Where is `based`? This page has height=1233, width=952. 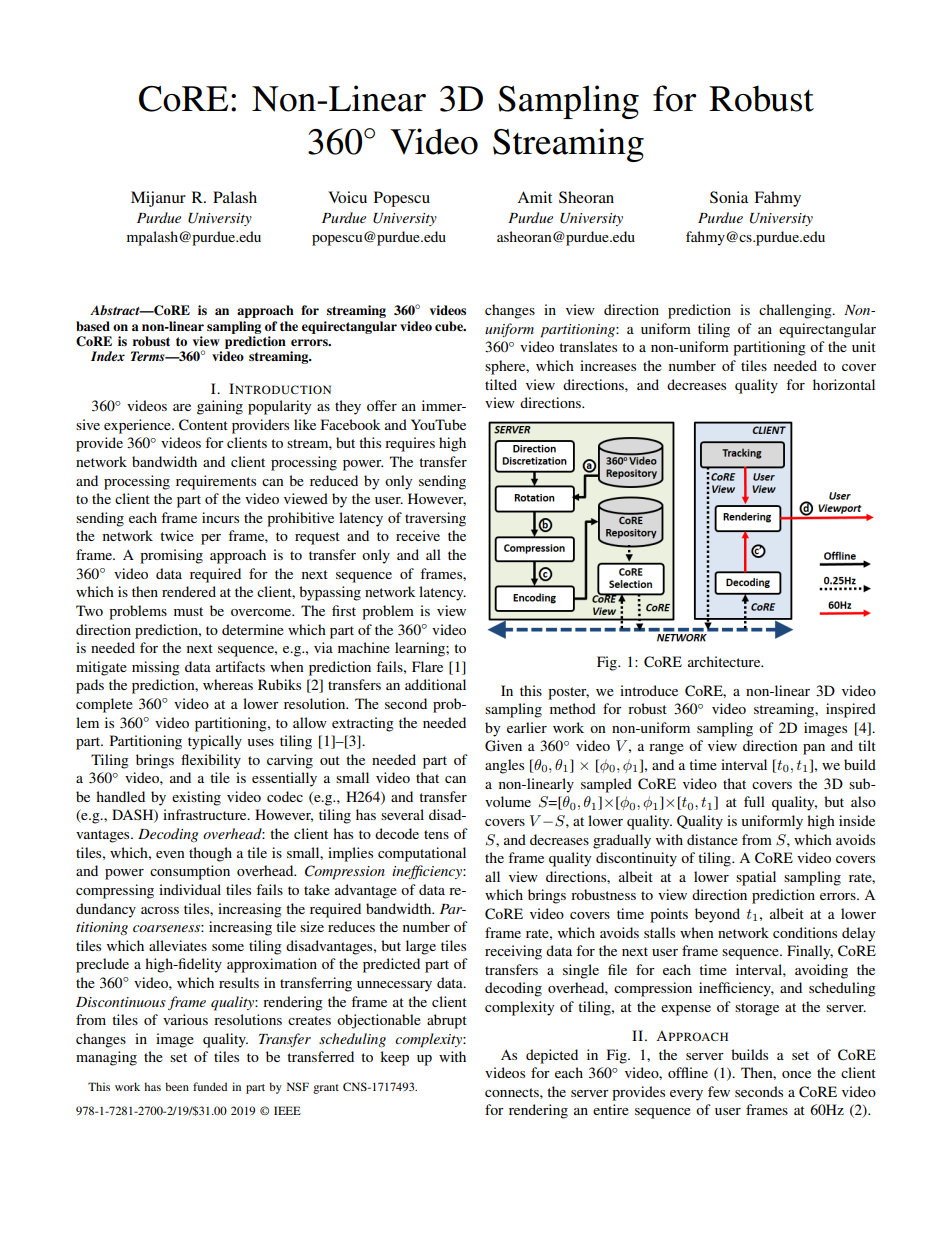 based is located at coordinates (93, 326).
